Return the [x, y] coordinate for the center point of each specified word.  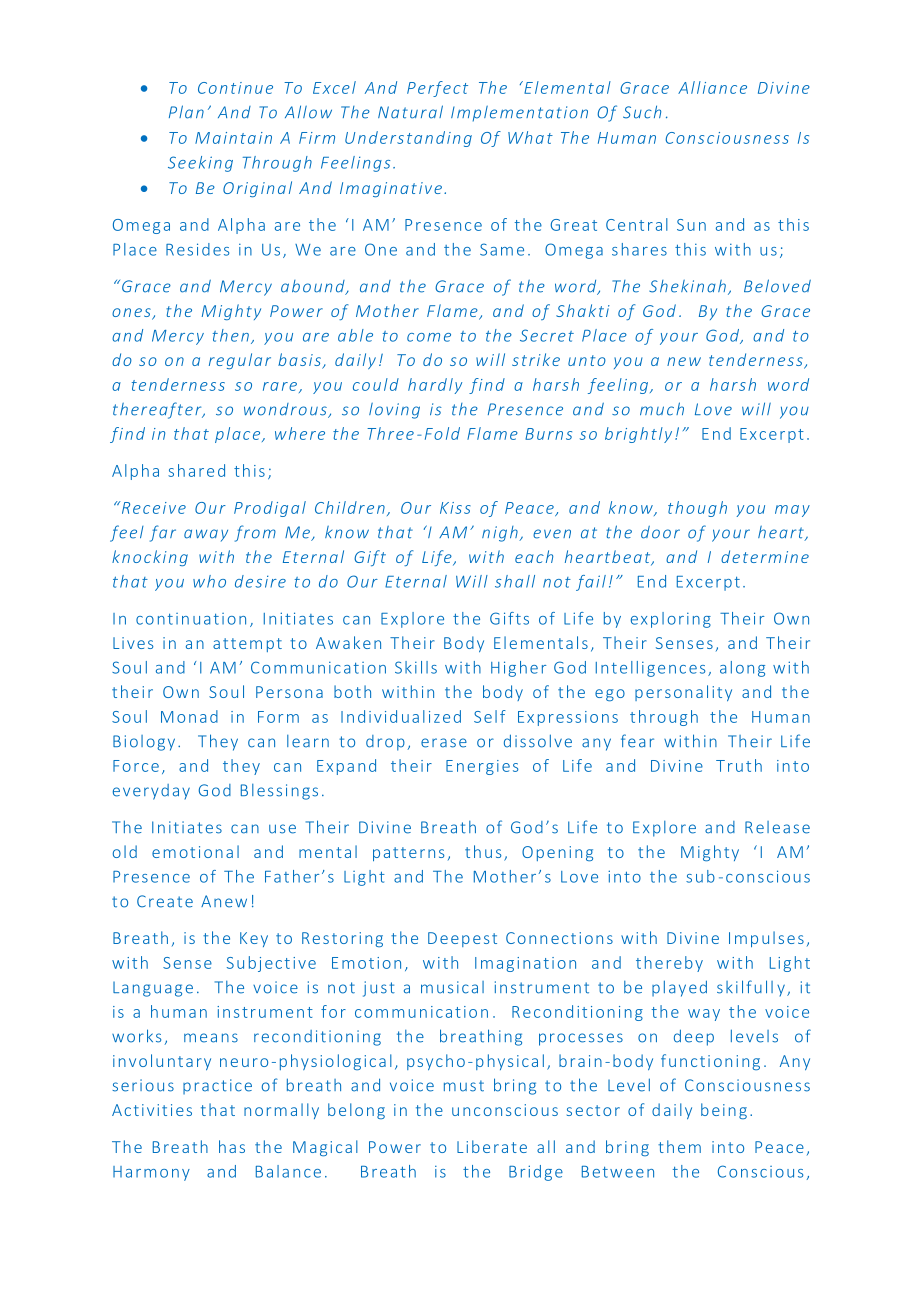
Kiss [455, 508]
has [232, 1146]
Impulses [766, 939]
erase [444, 743]
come [429, 337]
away [206, 535]
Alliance [712, 87]
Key [254, 939]
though [697, 509]
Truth [739, 765]
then [231, 335]
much [662, 409]
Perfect [437, 89]
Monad [189, 716]
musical [452, 987]
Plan [186, 112]
